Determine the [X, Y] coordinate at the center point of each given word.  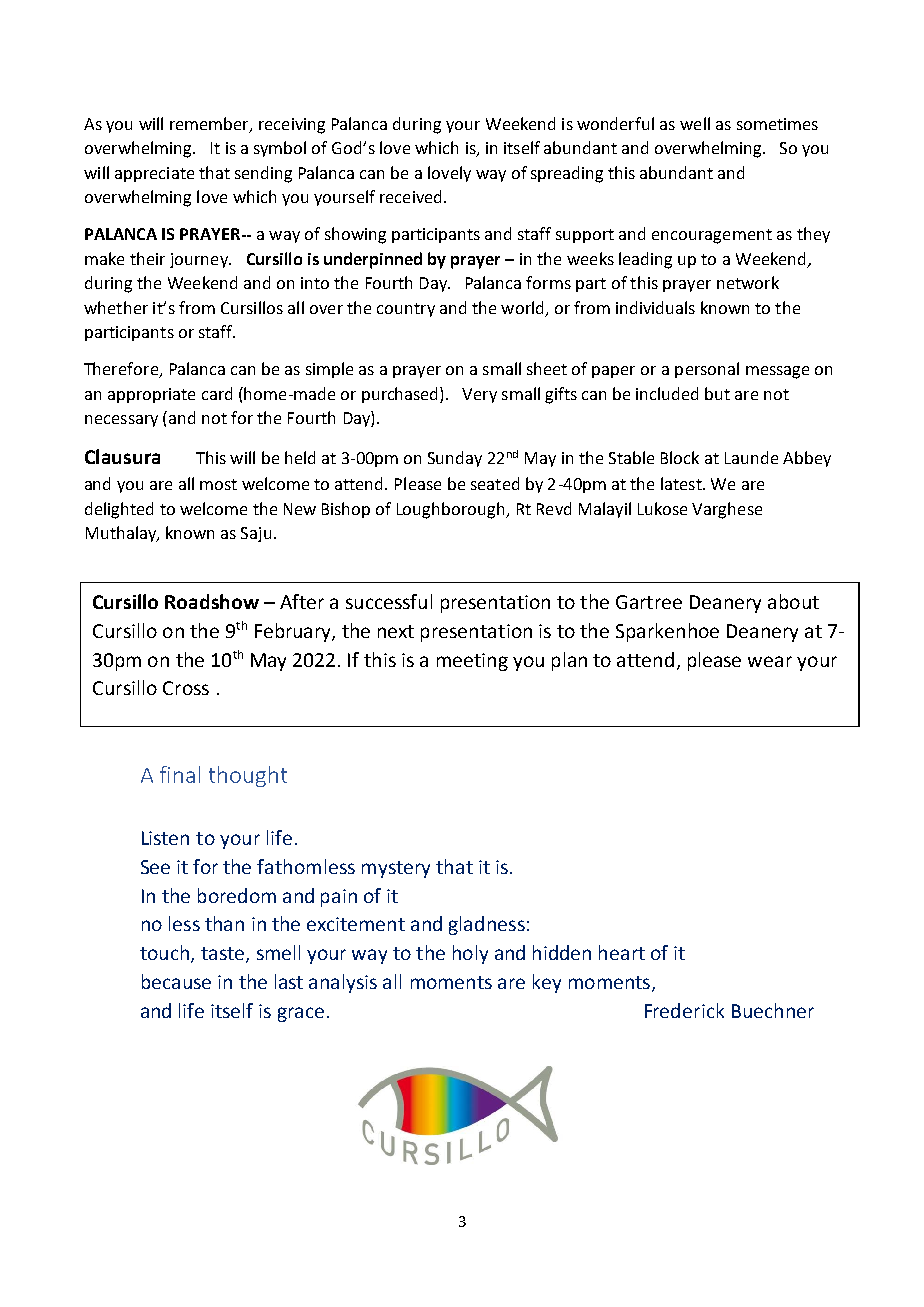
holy [470, 954]
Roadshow [212, 601]
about [793, 601]
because [176, 981]
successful [389, 601]
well [695, 123]
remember [210, 124]
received [412, 196]
